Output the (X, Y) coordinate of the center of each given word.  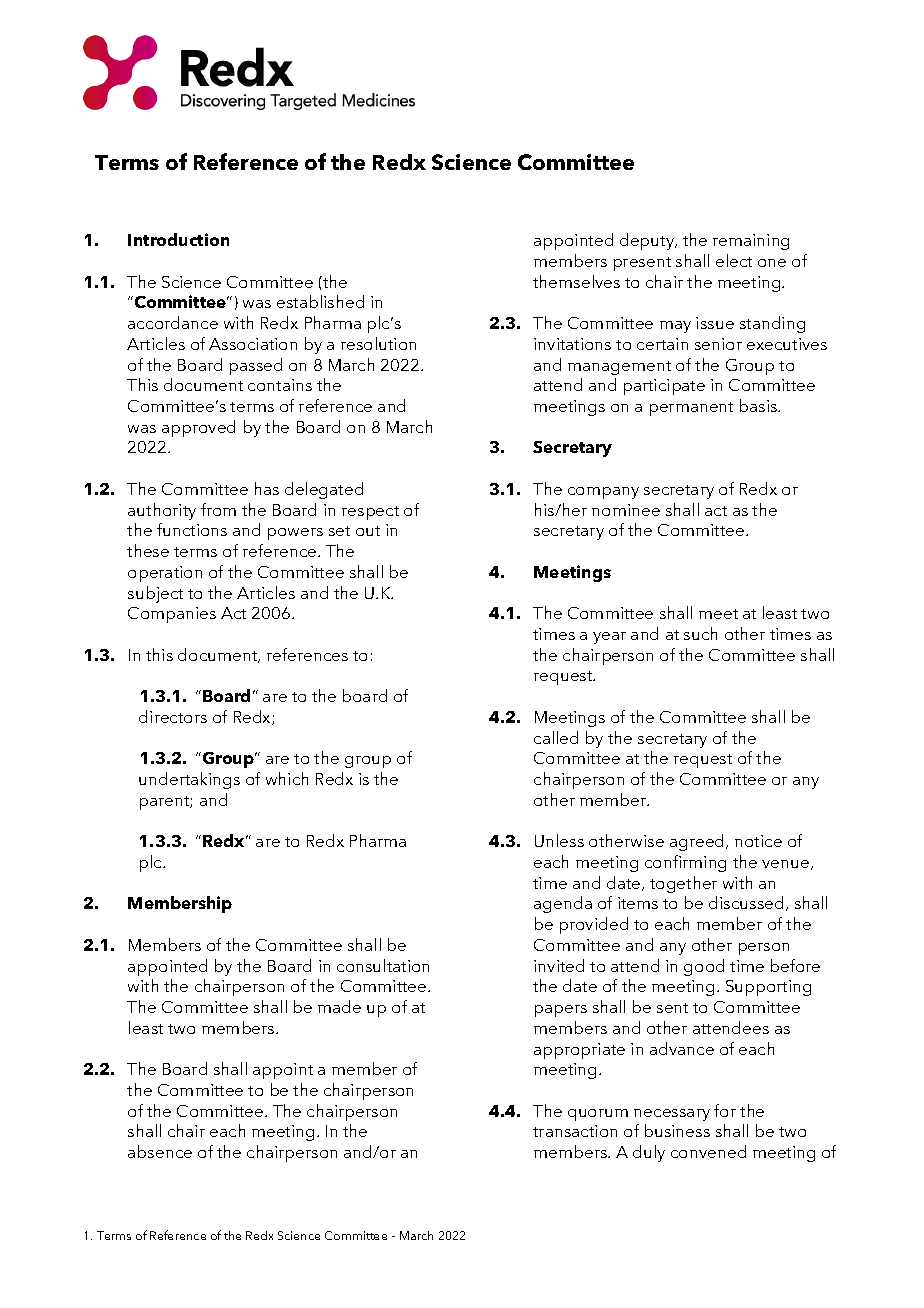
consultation (383, 965)
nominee (626, 510)
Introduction (178, 239)
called (556, 737)
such (700, 633)
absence (160, 1151)
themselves (576, 281)
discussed (746, 902)
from (218, 509)
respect (370, 513)
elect (734, 260)
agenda (563, 904)
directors (173, 716)
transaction (575, 1131)
